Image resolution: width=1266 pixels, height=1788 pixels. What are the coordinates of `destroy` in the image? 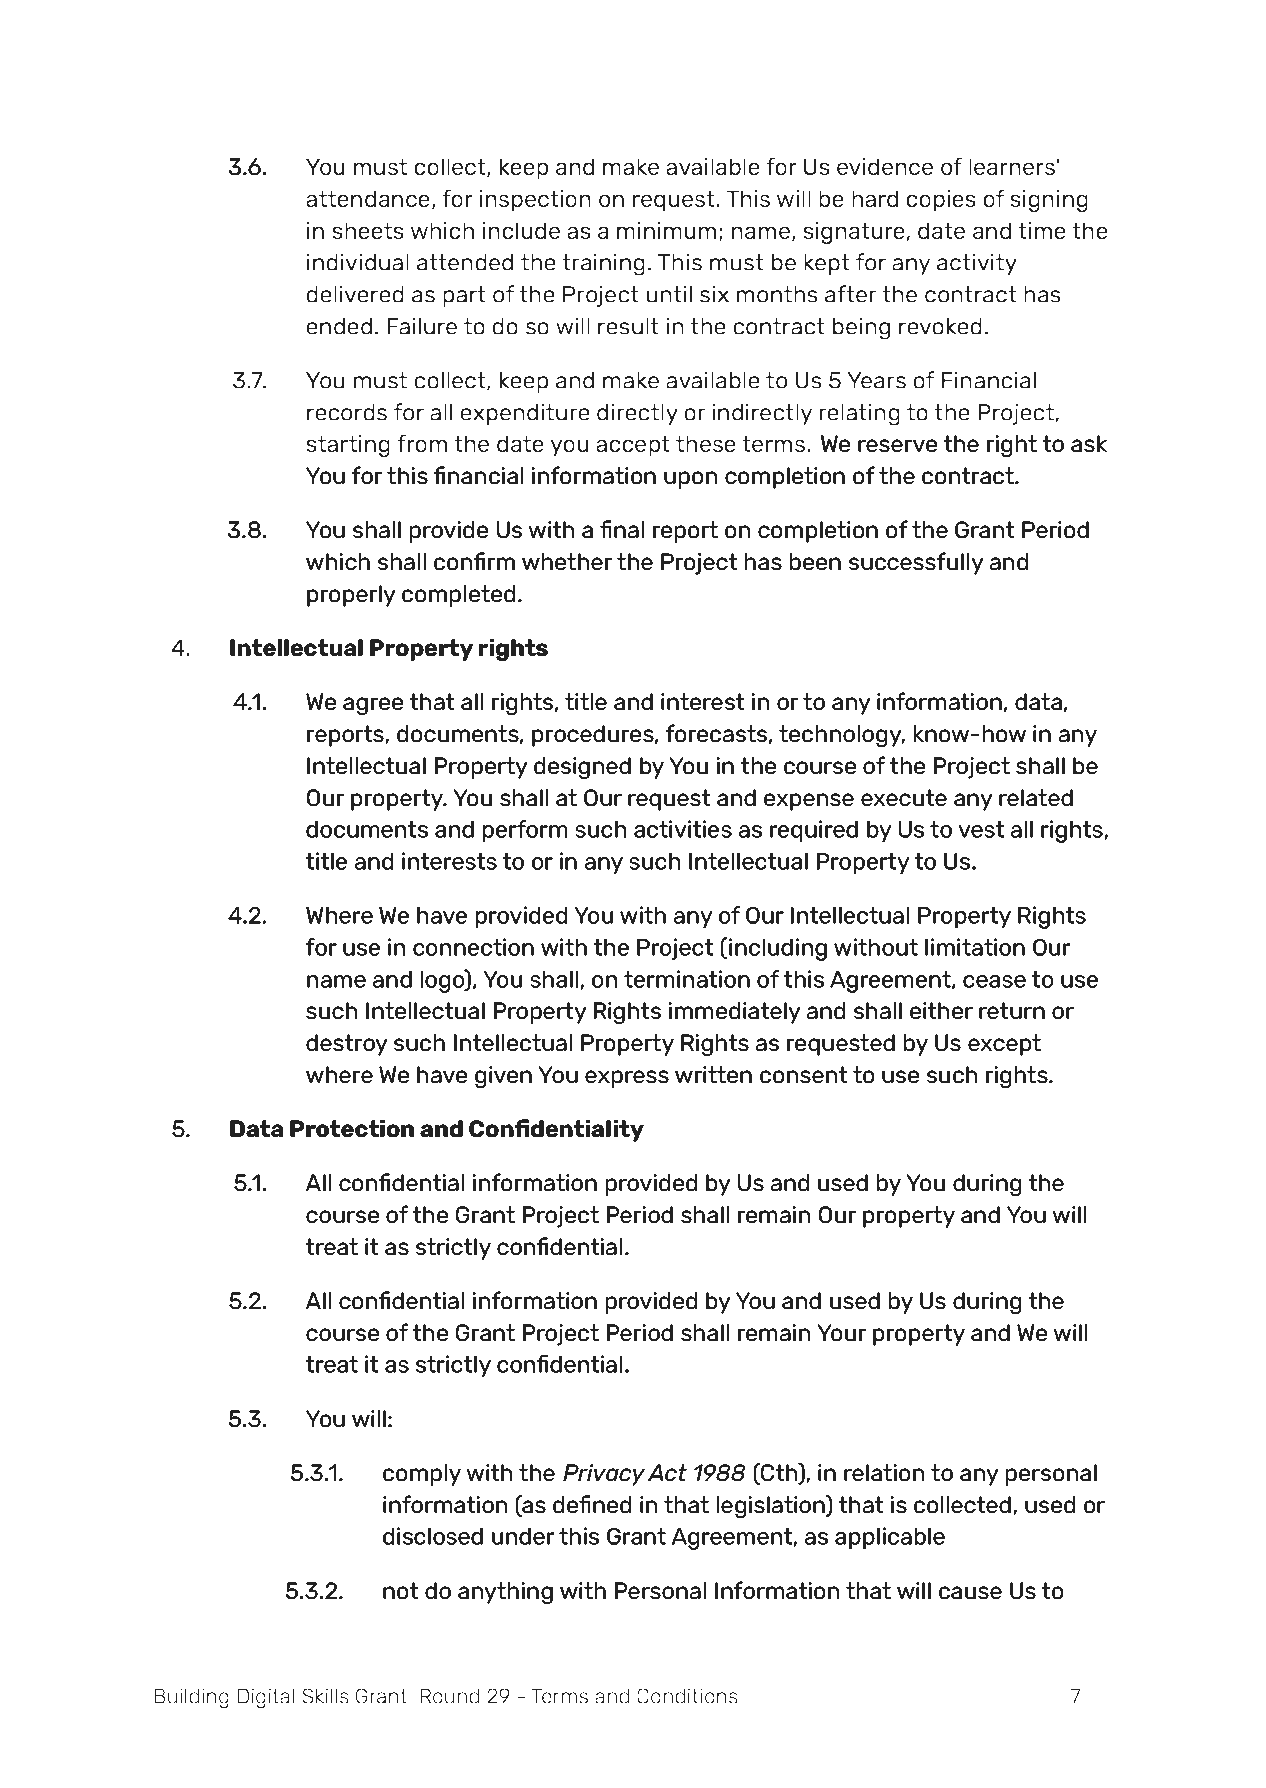 It's located at (347, 1045).
